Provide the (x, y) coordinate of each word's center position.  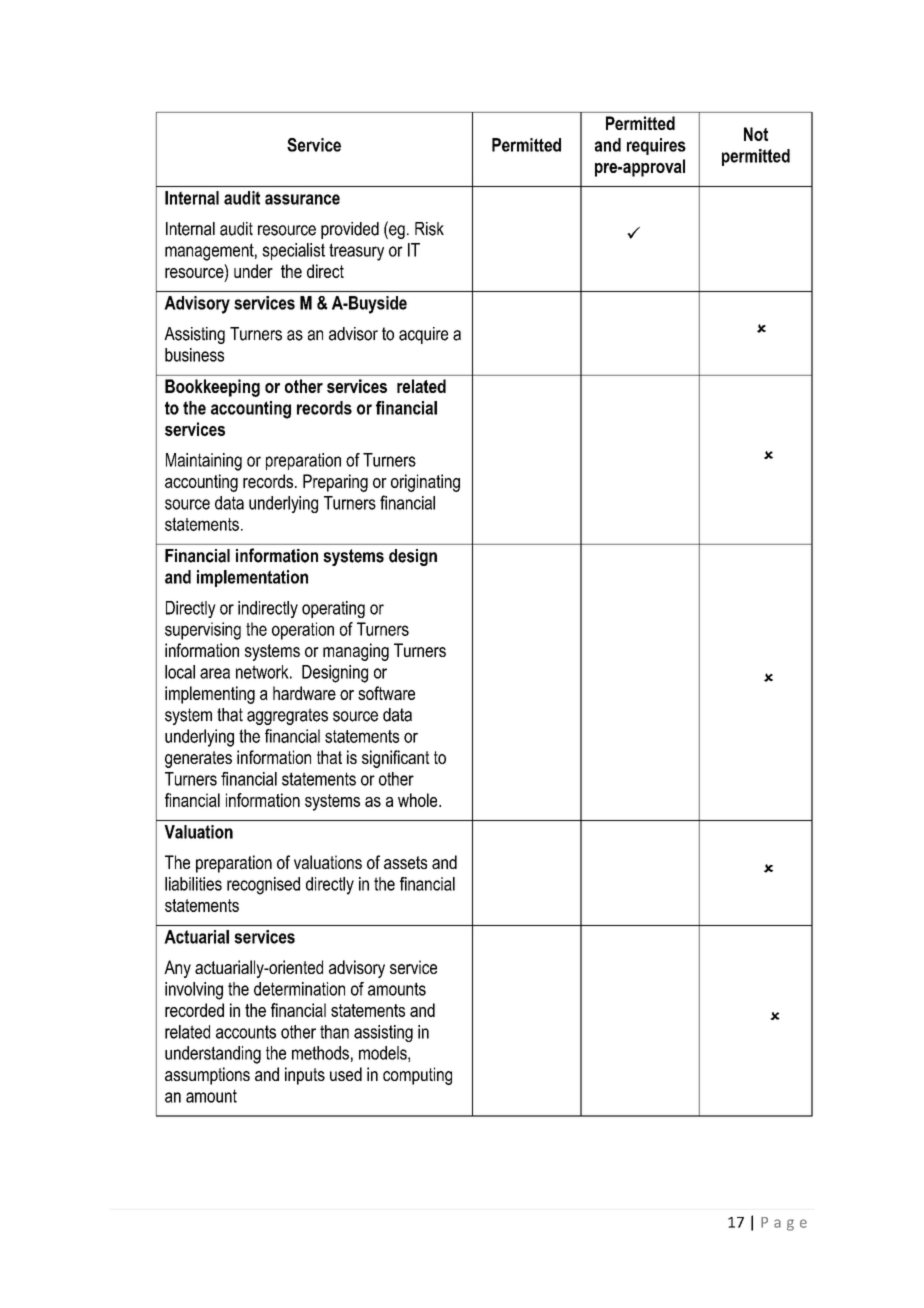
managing (356, 652)
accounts (246, 1032)
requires (656, 146)
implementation (252, 578)
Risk (429, 229)
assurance (302, 199)
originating (425, 483)
